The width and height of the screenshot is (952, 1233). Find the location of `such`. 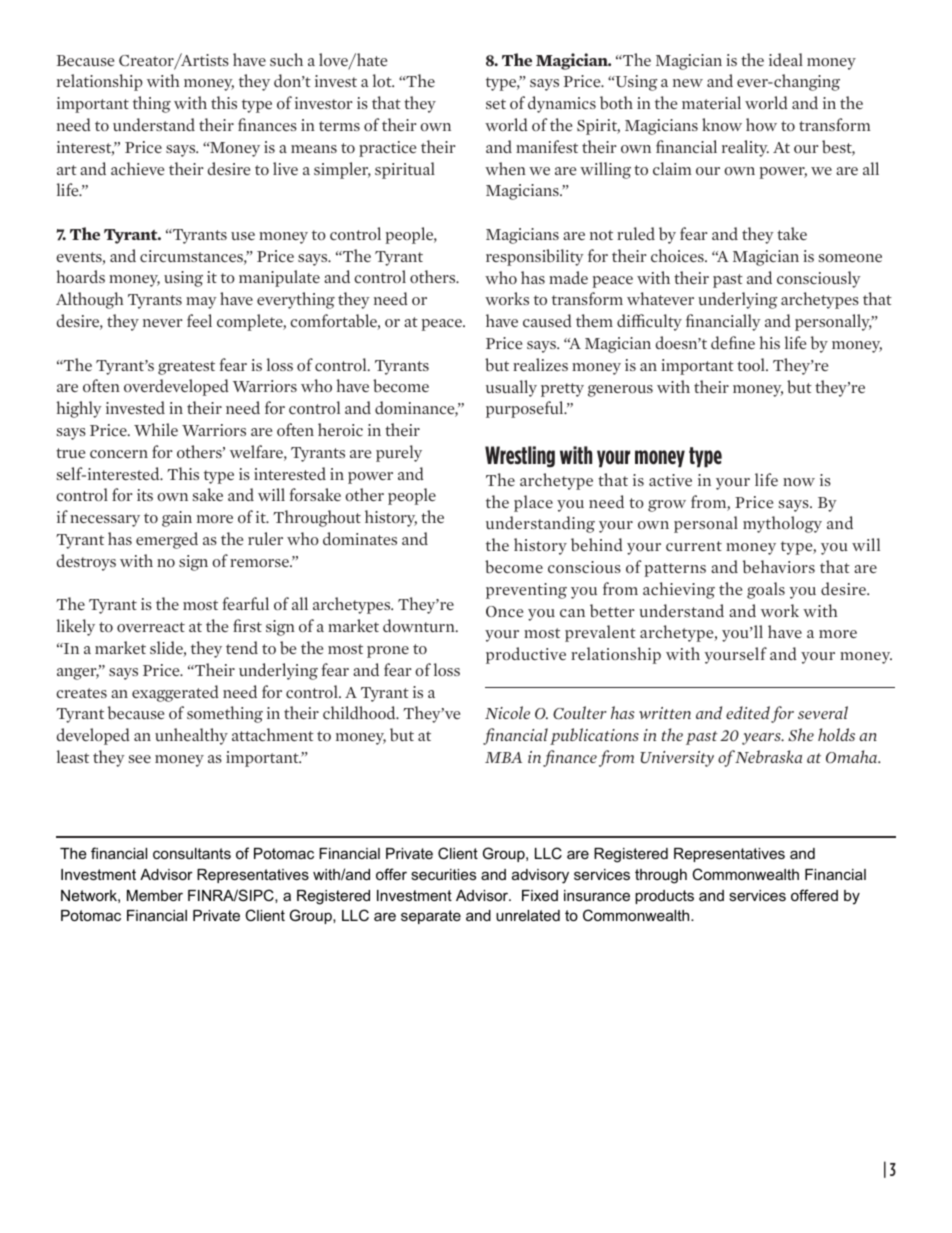

such is located at coordinates (286, 59).
